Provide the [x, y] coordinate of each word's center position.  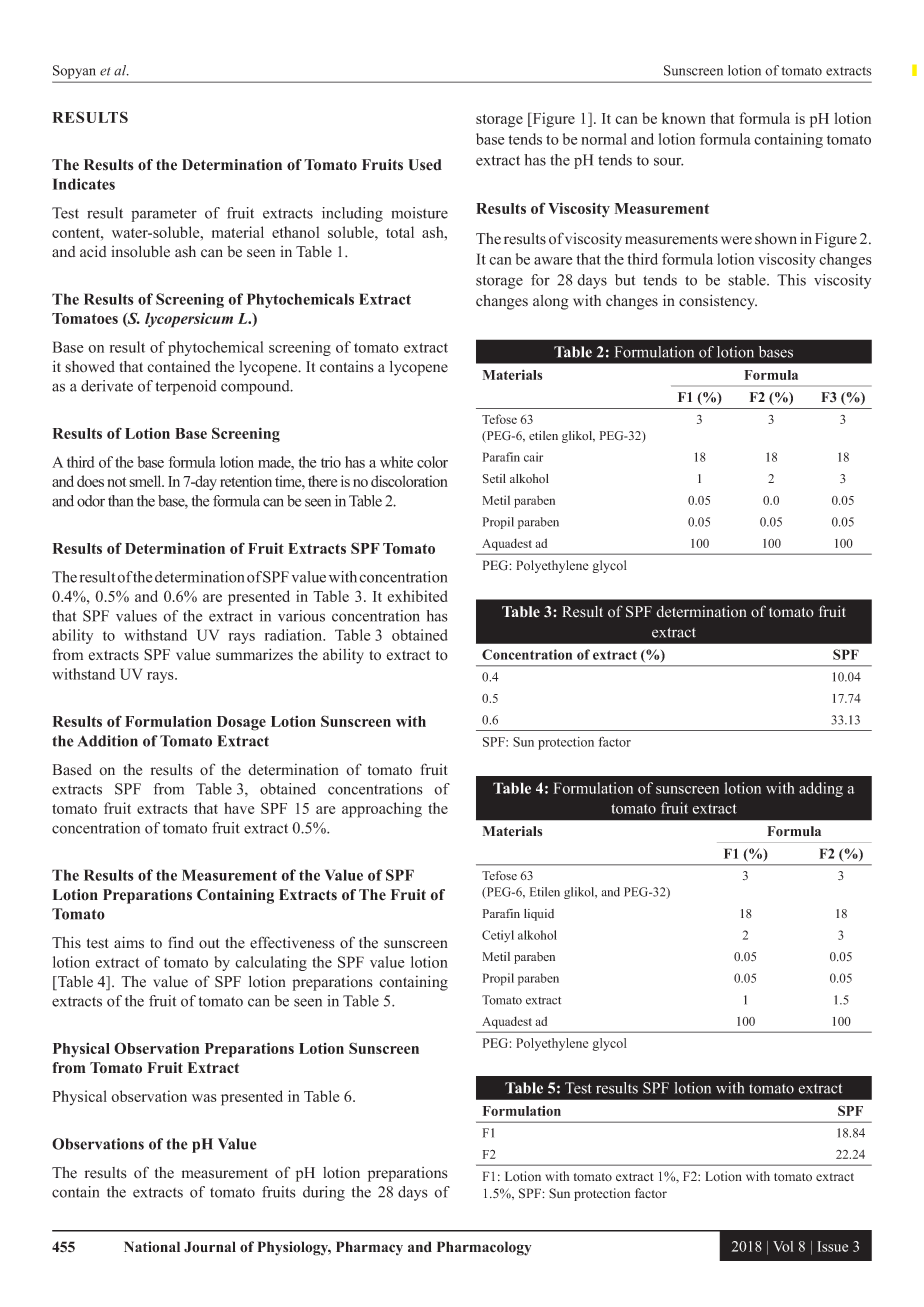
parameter [164, 215]
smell [146, 481]
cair [533, 457]
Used [425, 165]
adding [821, 789]
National [152, 1247]
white [396, 462]
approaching [382, 810]
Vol [783, 1246]
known [684, 118]
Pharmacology [484, 1248]
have [239, 808]
